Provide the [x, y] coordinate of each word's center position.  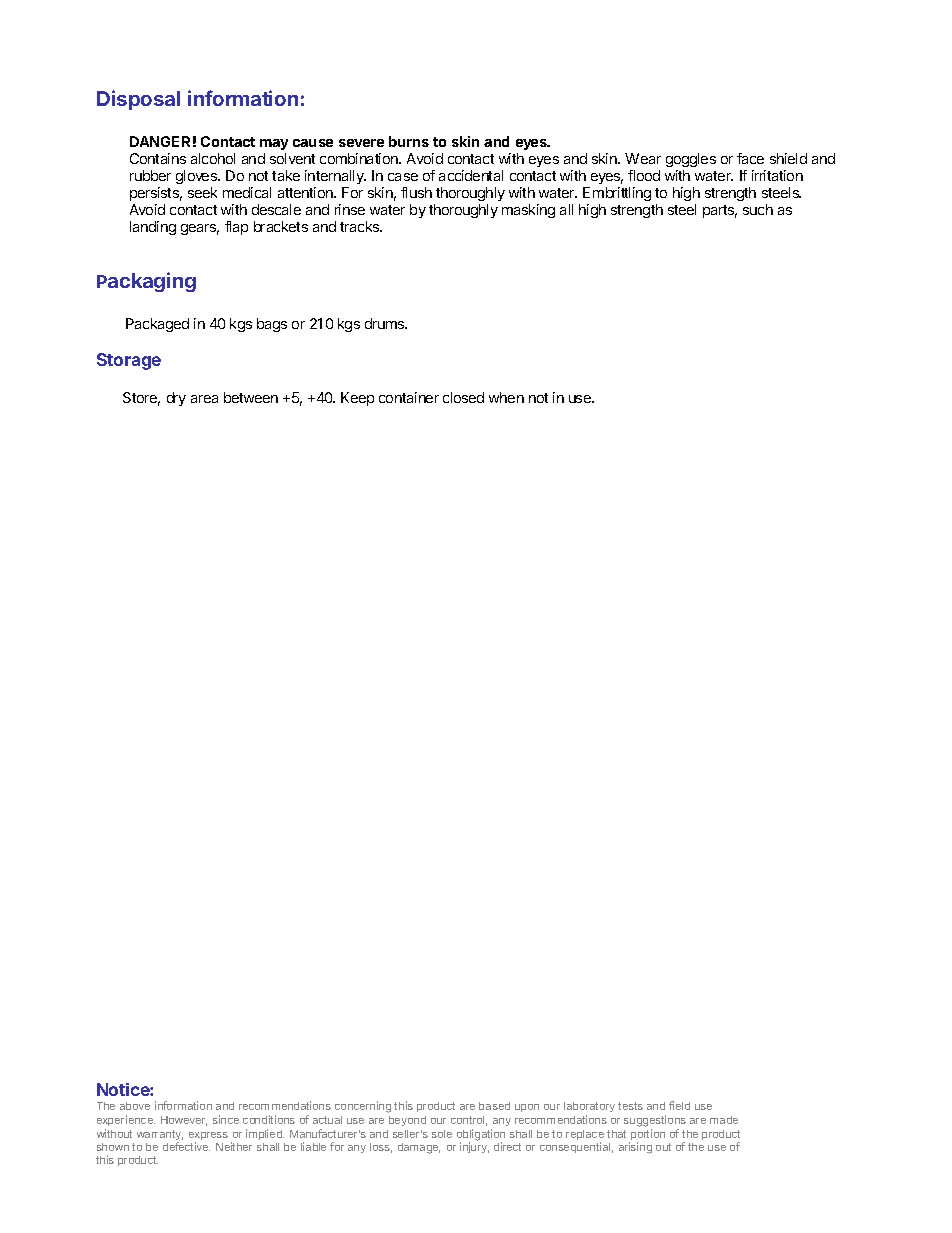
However [184, 1121]
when [506, 397]
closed [463, 397]
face [750, 158]
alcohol [213, 158]
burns [409, 141]
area [204, 399]
